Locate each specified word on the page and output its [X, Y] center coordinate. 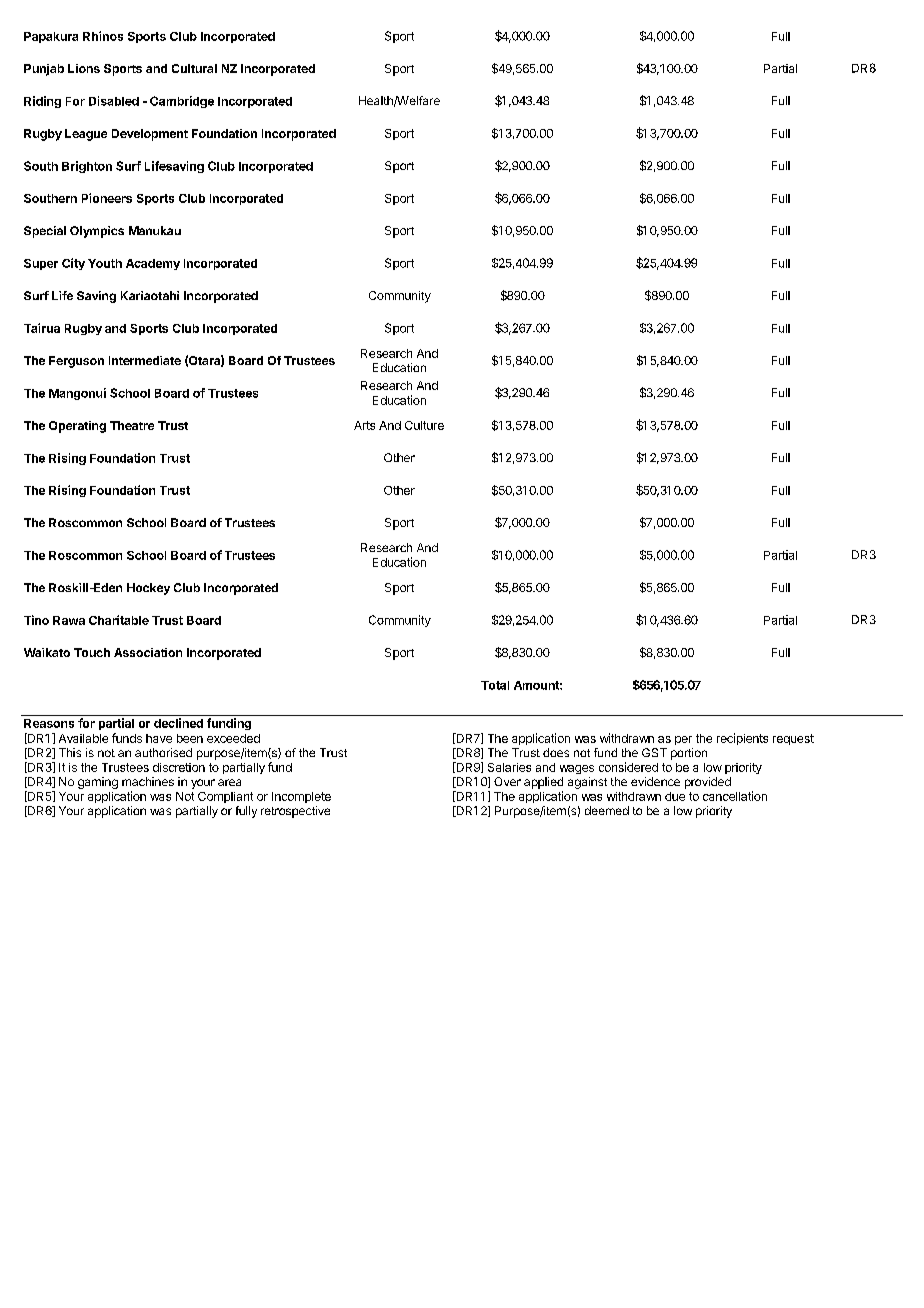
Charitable [119, 620]
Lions [84, 68]
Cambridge [182, 102]
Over [507, 781]
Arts [364, 425]
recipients [742, 739]
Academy [153, 264]
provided [708, 783]
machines [148, 781]
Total [495, 685]
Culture [424, 425]
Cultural [194, 68]
